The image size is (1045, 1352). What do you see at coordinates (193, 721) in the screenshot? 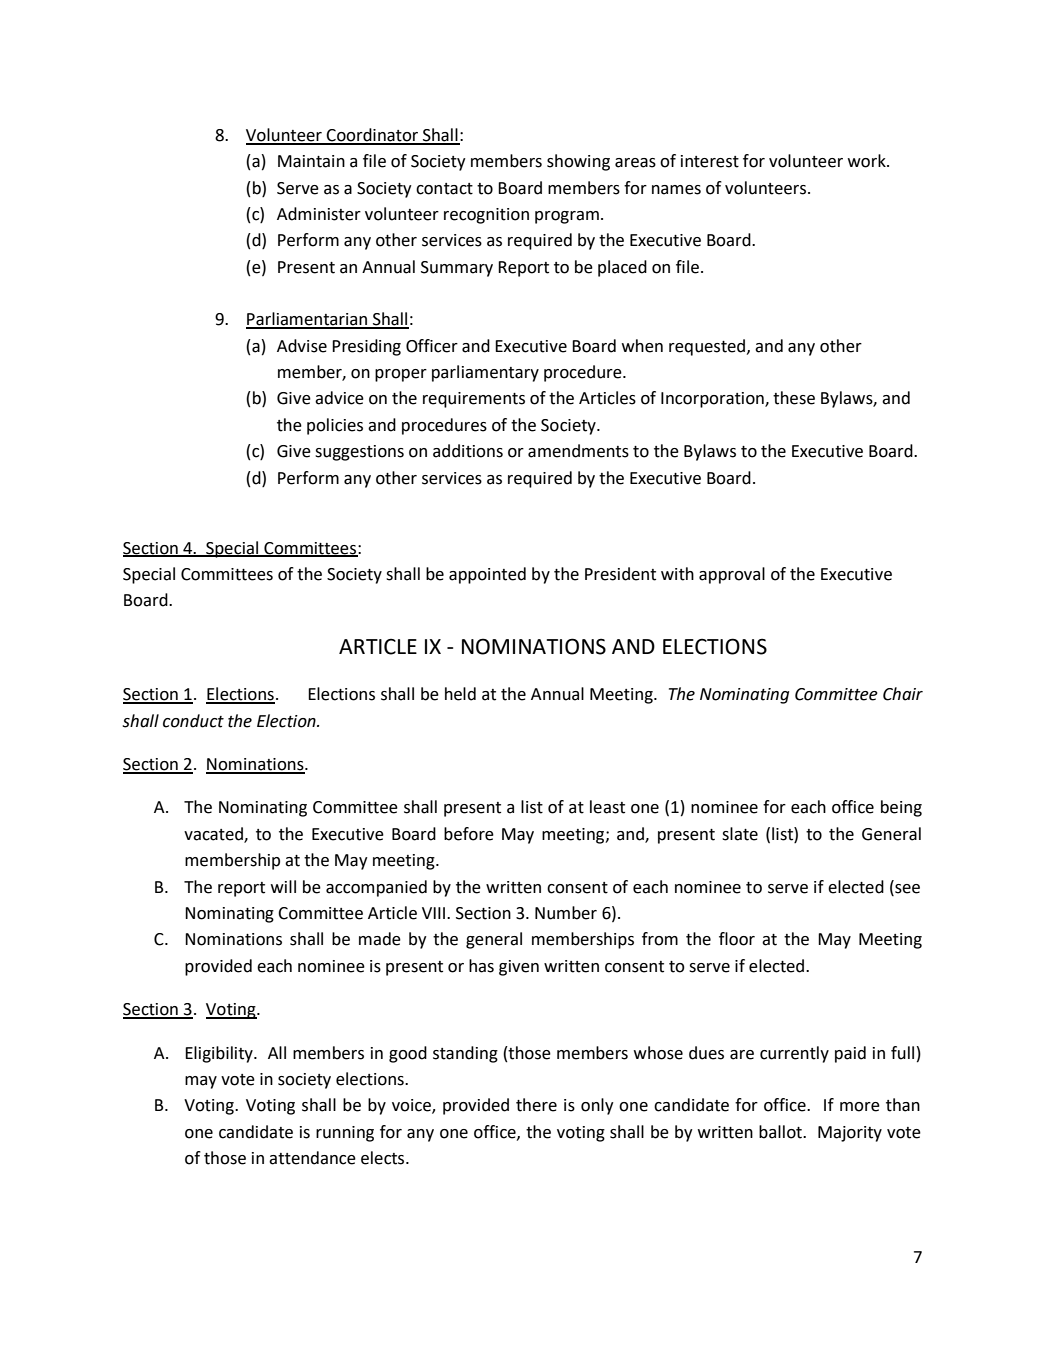
I see `conduct` at bounding box center [193, 721].
